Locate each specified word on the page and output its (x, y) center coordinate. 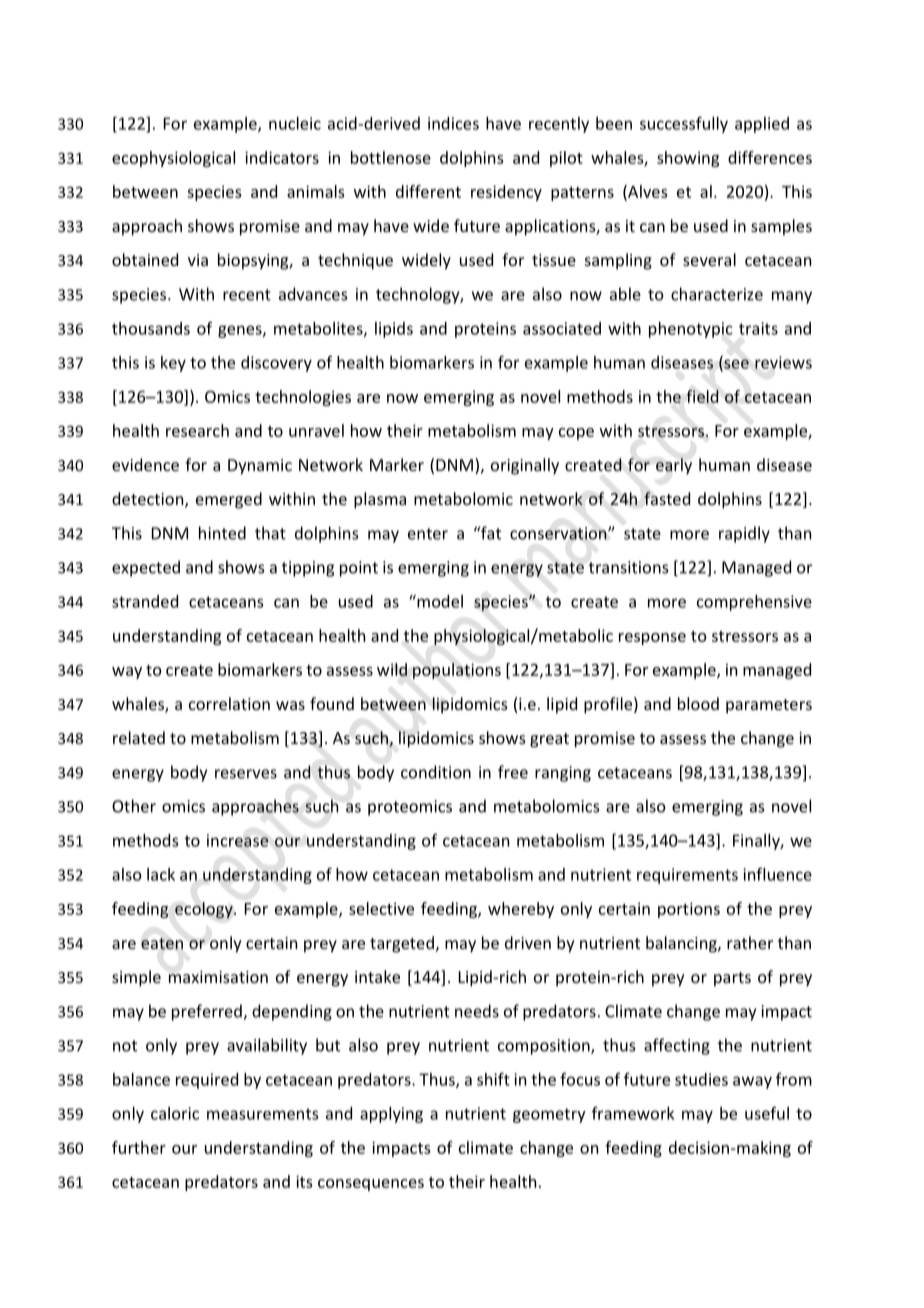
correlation (229, 703)
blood (698, 703)
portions (689, 910)
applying (391, 1115)
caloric (175, 1113)
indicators (282, 157)
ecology (205, 910)
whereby (521, 910)
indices (453, 123)
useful (767, 1113)
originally (525, 466)
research (197, 430)
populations (457, 671)
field (702, 396)
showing (688, 159)
